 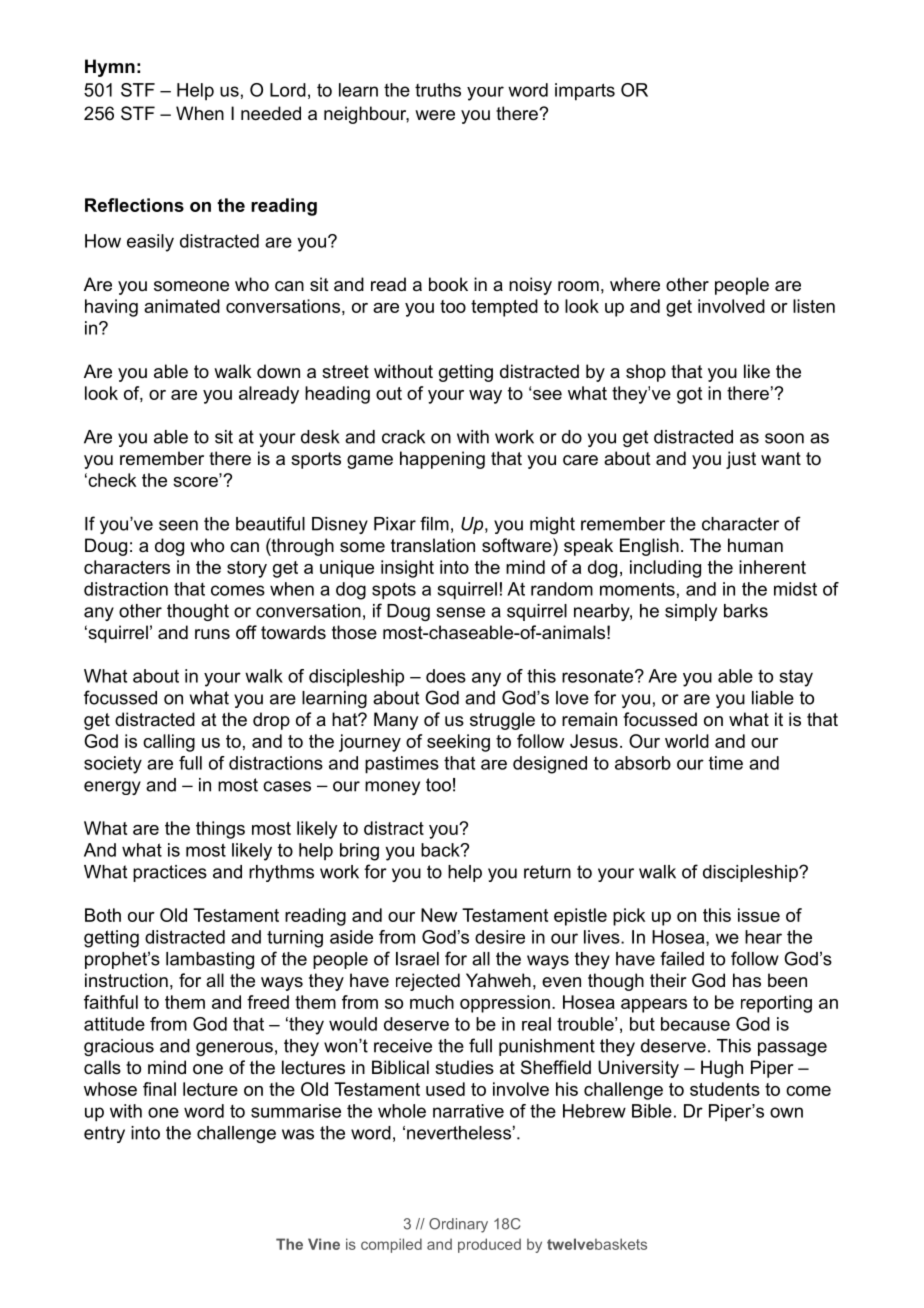 I want to click on Ordinary, so click(x=458, y=1225).
